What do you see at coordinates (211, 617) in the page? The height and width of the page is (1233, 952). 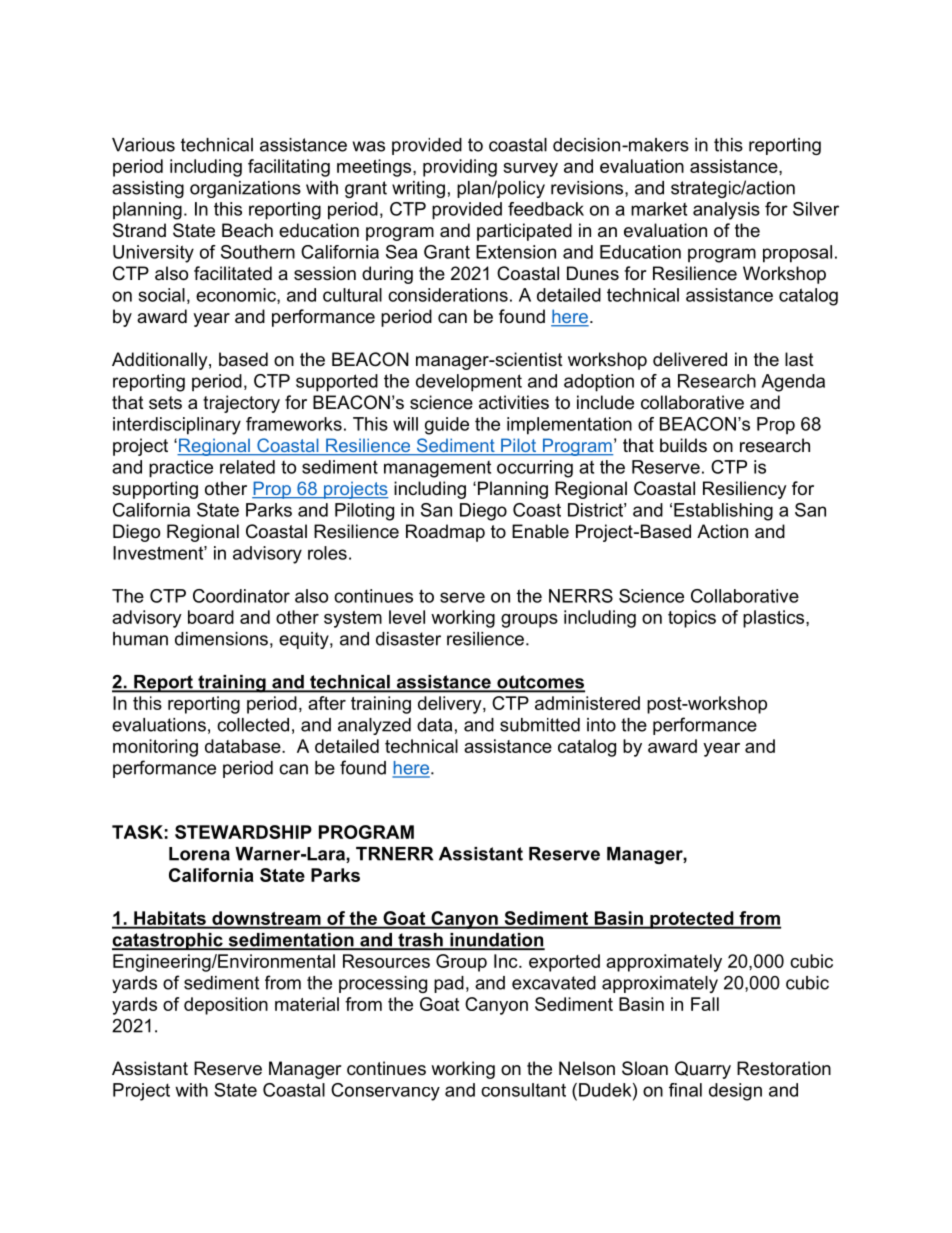 I see `board` at bounding box center [211, 617].
